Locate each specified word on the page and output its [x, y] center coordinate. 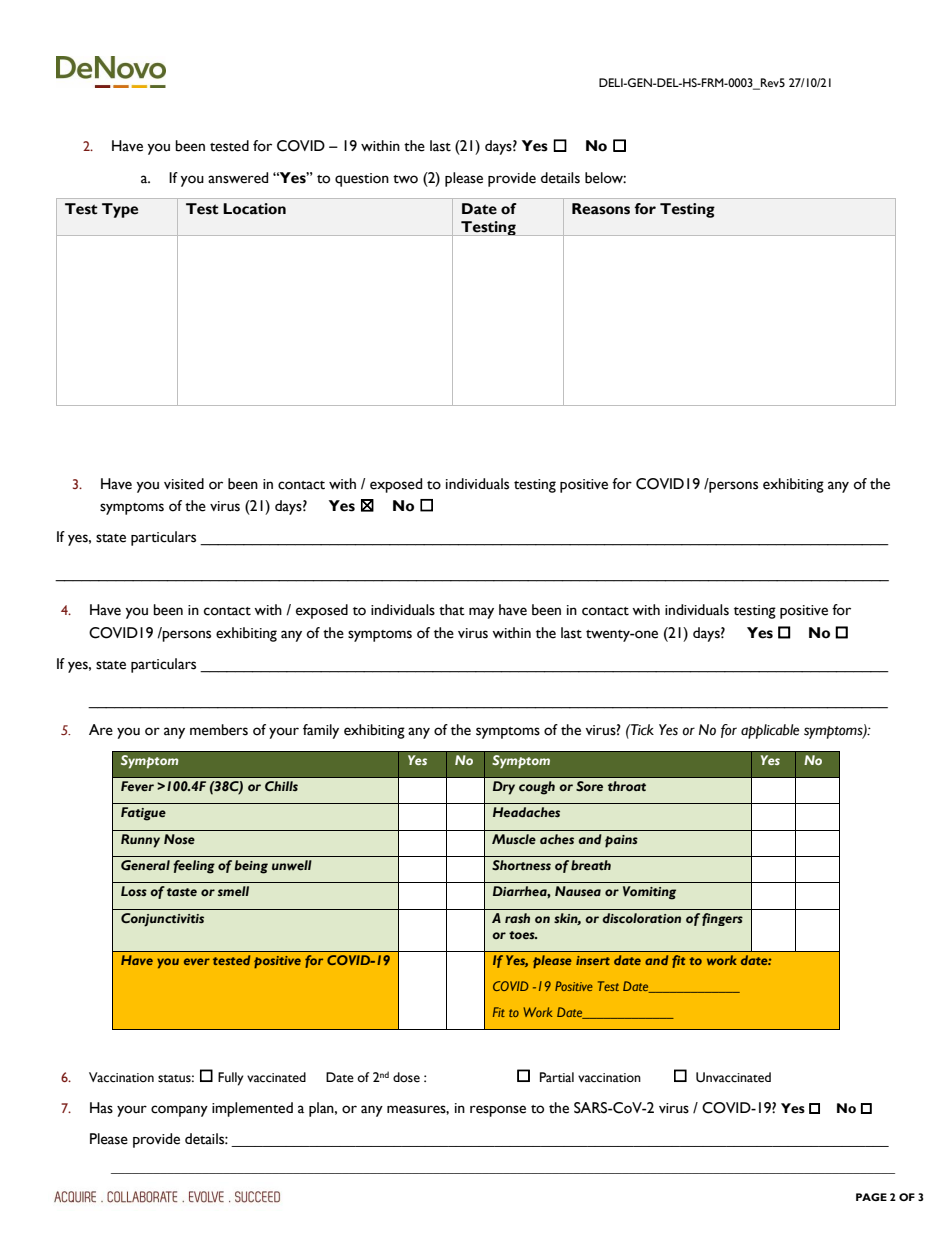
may [481, 613]
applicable [770, 731]
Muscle [514, 839]
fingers [722, 919]
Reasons [601, 209]
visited [184, 484]
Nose [179, 839]
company [179, 1111]
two [405, 179]
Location [254, 209]
